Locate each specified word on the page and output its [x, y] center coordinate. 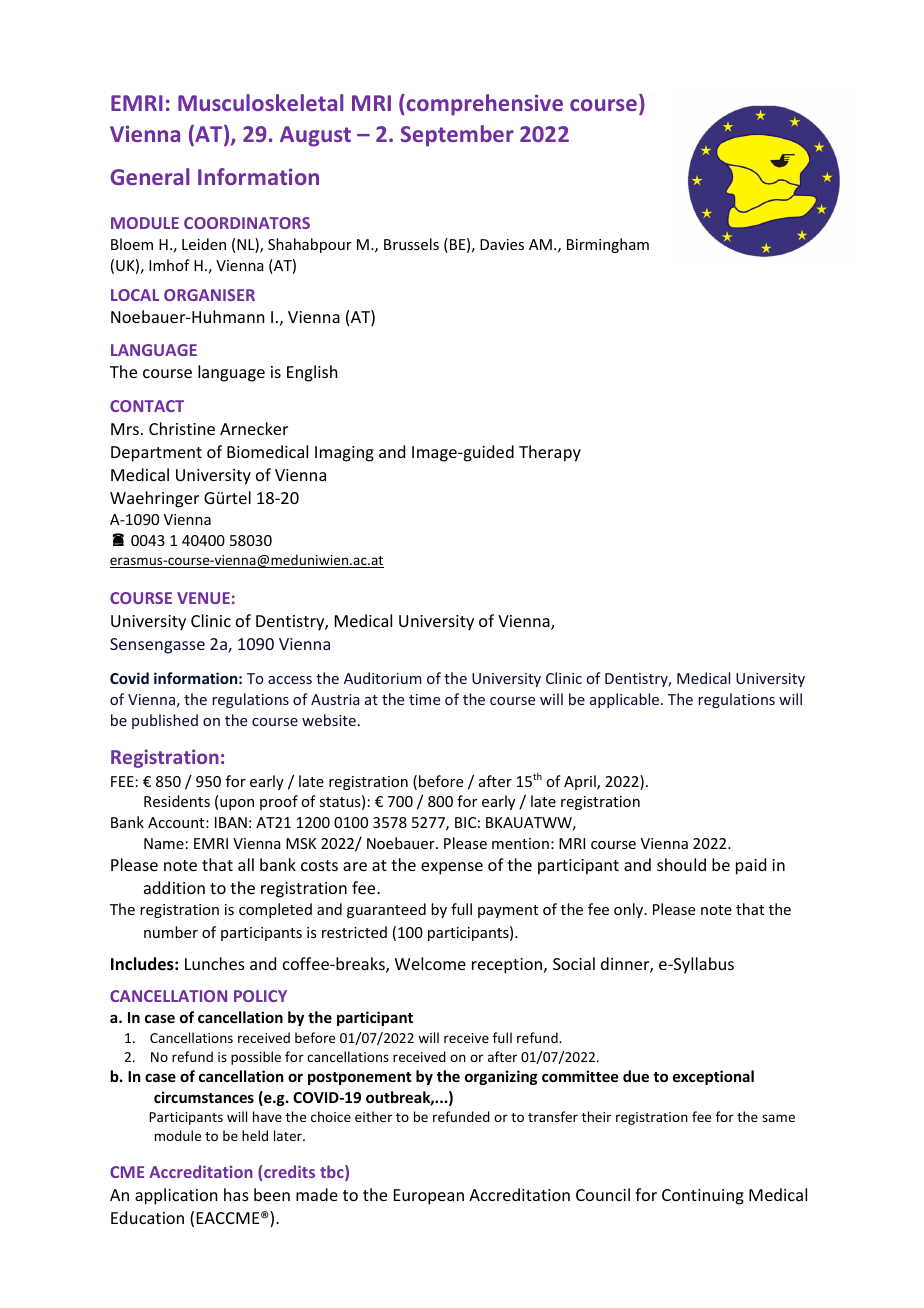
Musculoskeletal [260, 102]
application [176, 1196]
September [457, 136]
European [429, 1197]
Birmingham [608, 245]
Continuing [703, 1197]
